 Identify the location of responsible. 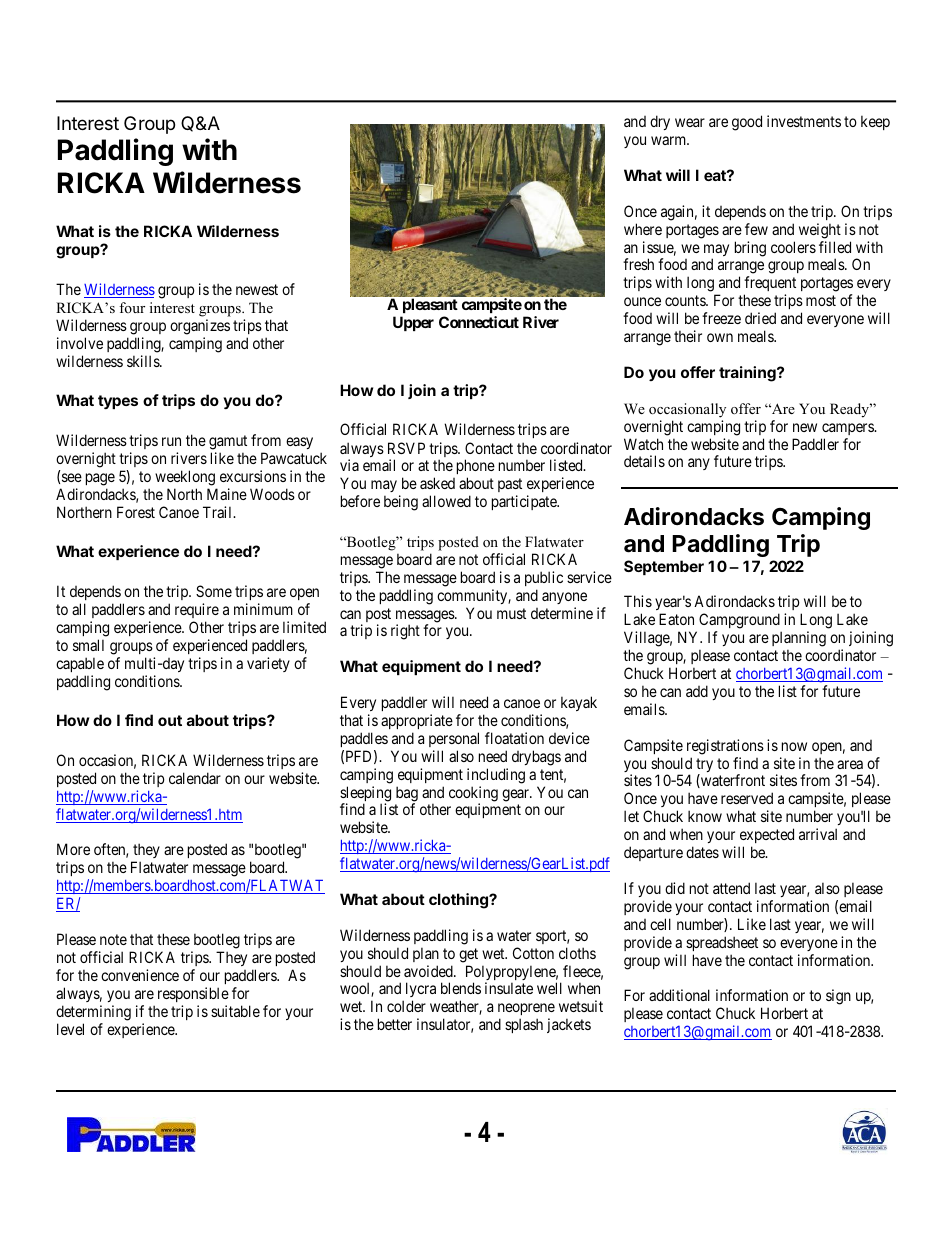
(193, 994).
